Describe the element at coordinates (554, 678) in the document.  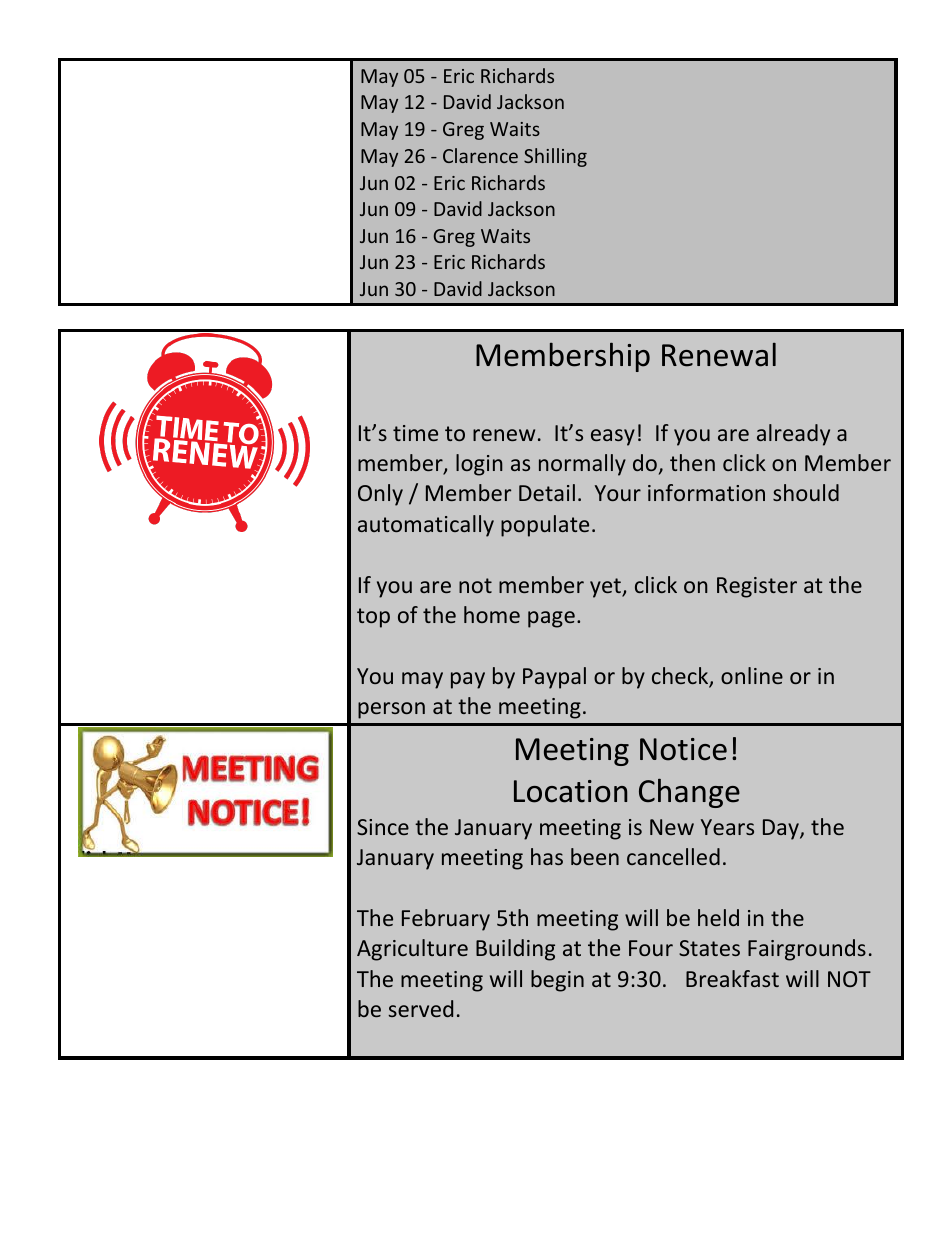
I see `Paypal` at that location.
